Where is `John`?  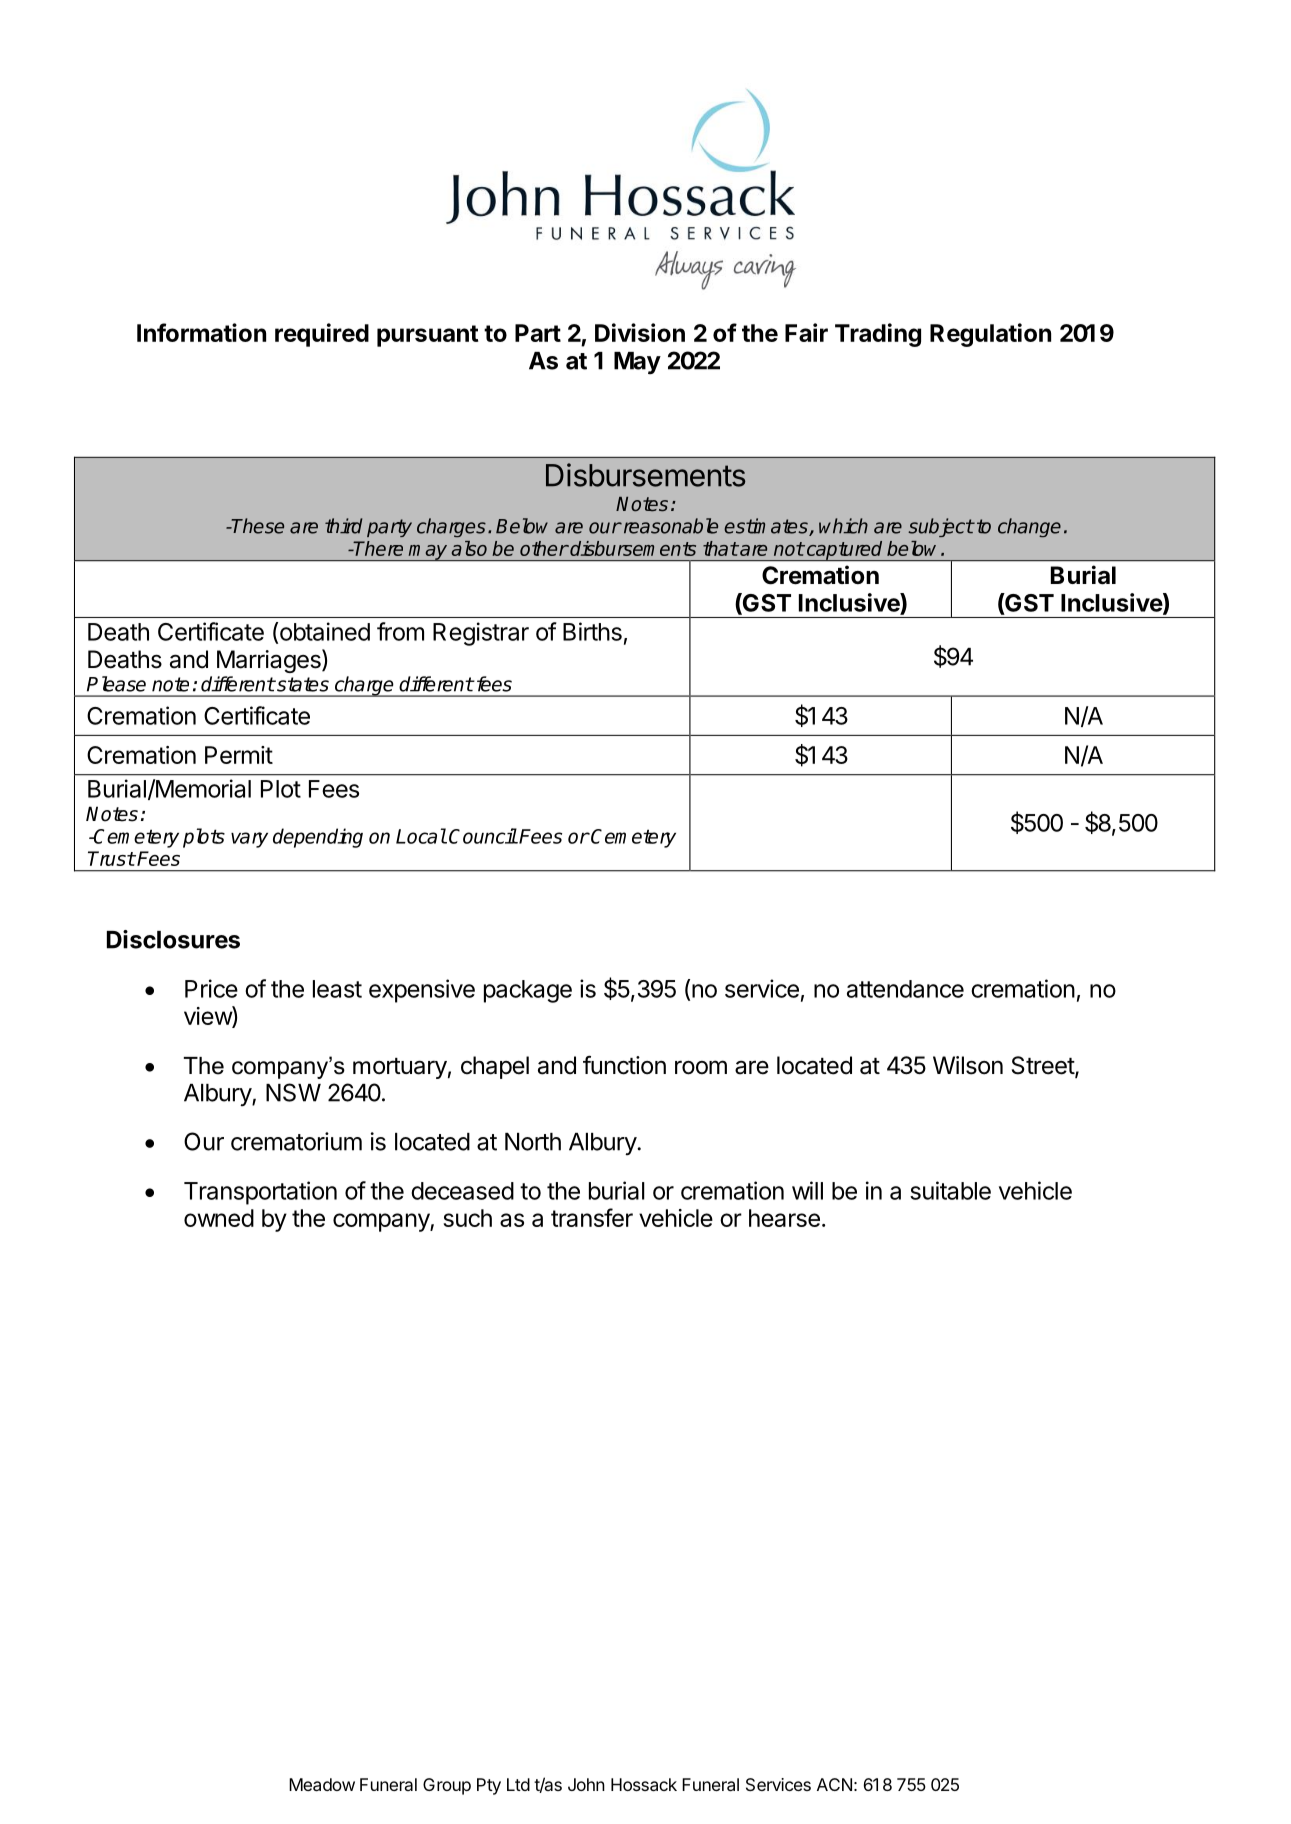 John is located at coordinates (586, 1784).
